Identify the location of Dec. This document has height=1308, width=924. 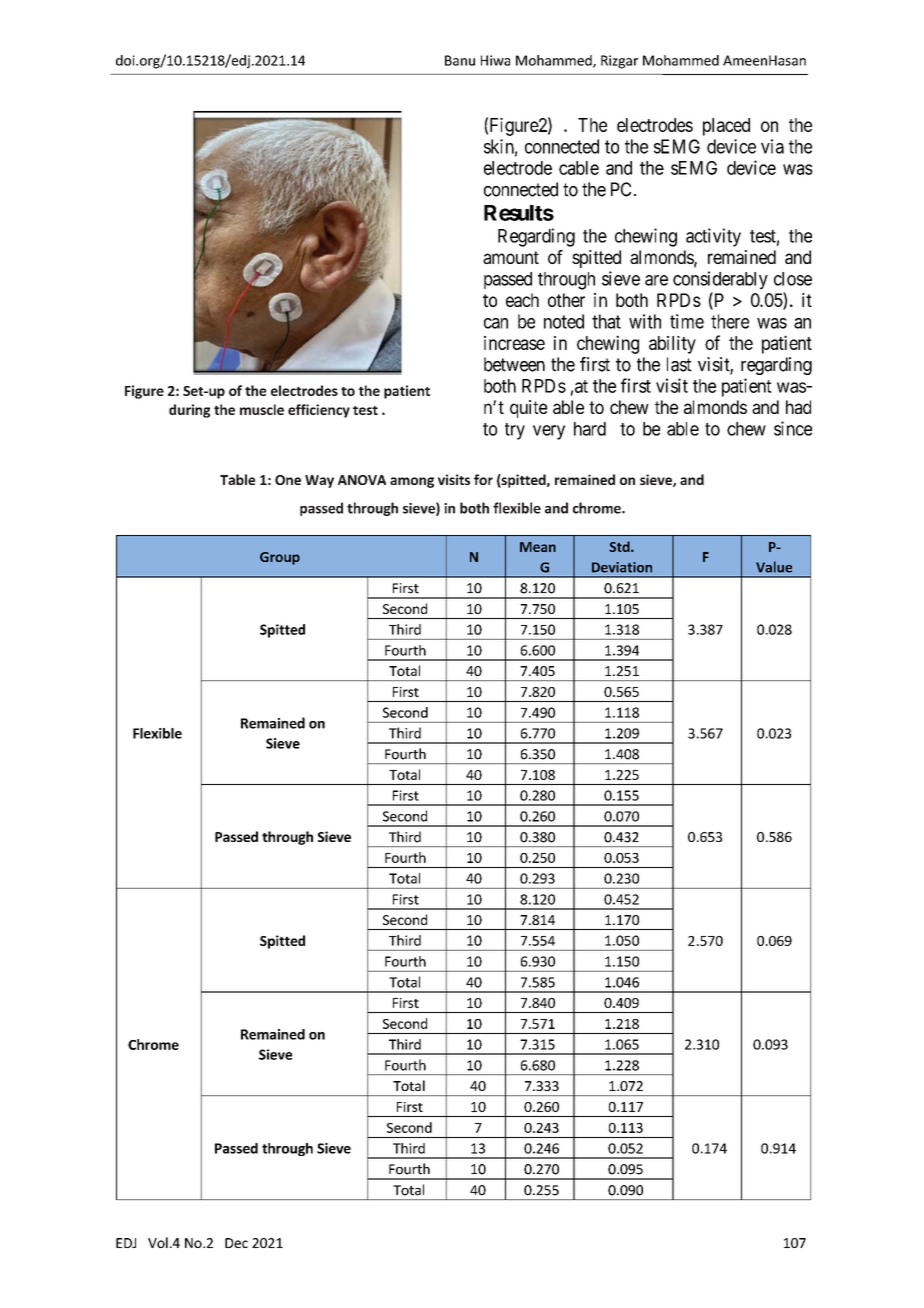
(236, 1243).
